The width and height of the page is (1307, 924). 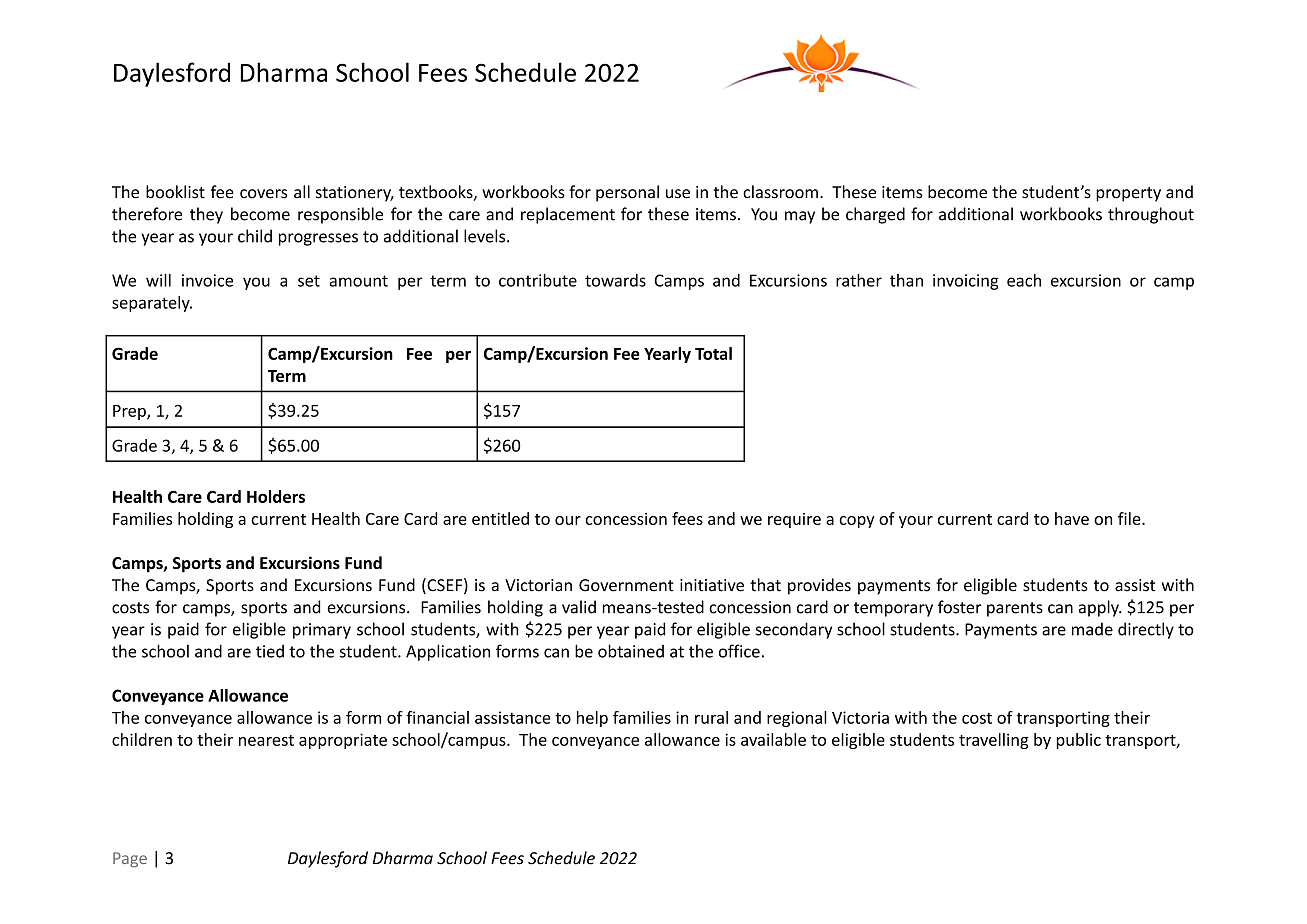 What do you see at coordinates (631, 651) in the page?
I see `obtained` at bounding box center [631, 651].
